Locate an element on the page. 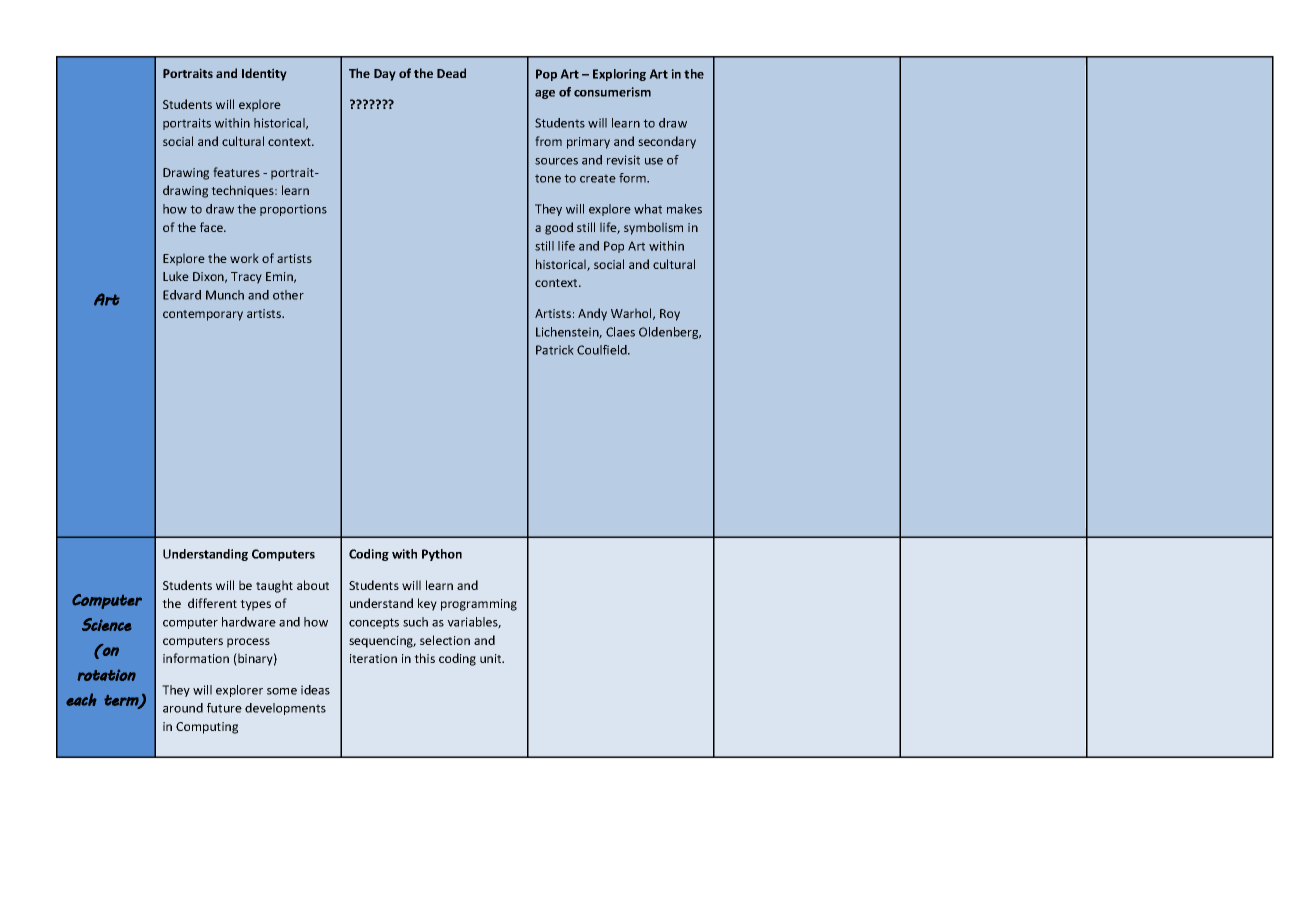 The image size is (1307, 924). different is located at coordinates (212, 603).
